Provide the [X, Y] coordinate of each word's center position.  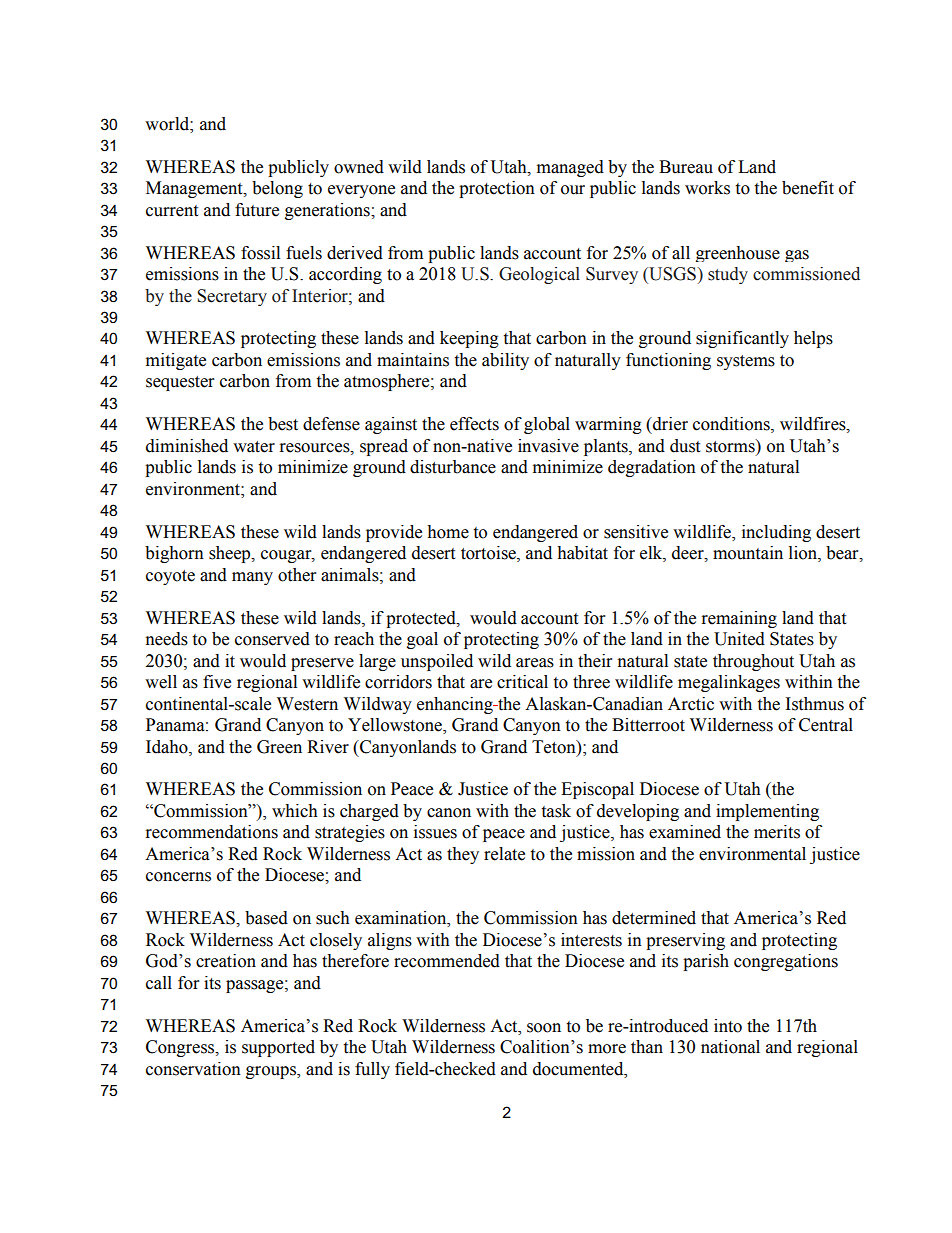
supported [278, 1048]
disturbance [453, 467]
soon [544, 1028]
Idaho [168, 747]
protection [497, 189]
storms [731, 446]
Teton [555, 747]
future [257, 210]
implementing [767, 812]
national [730, 1047]
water [254, 447]
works [707, 188]
